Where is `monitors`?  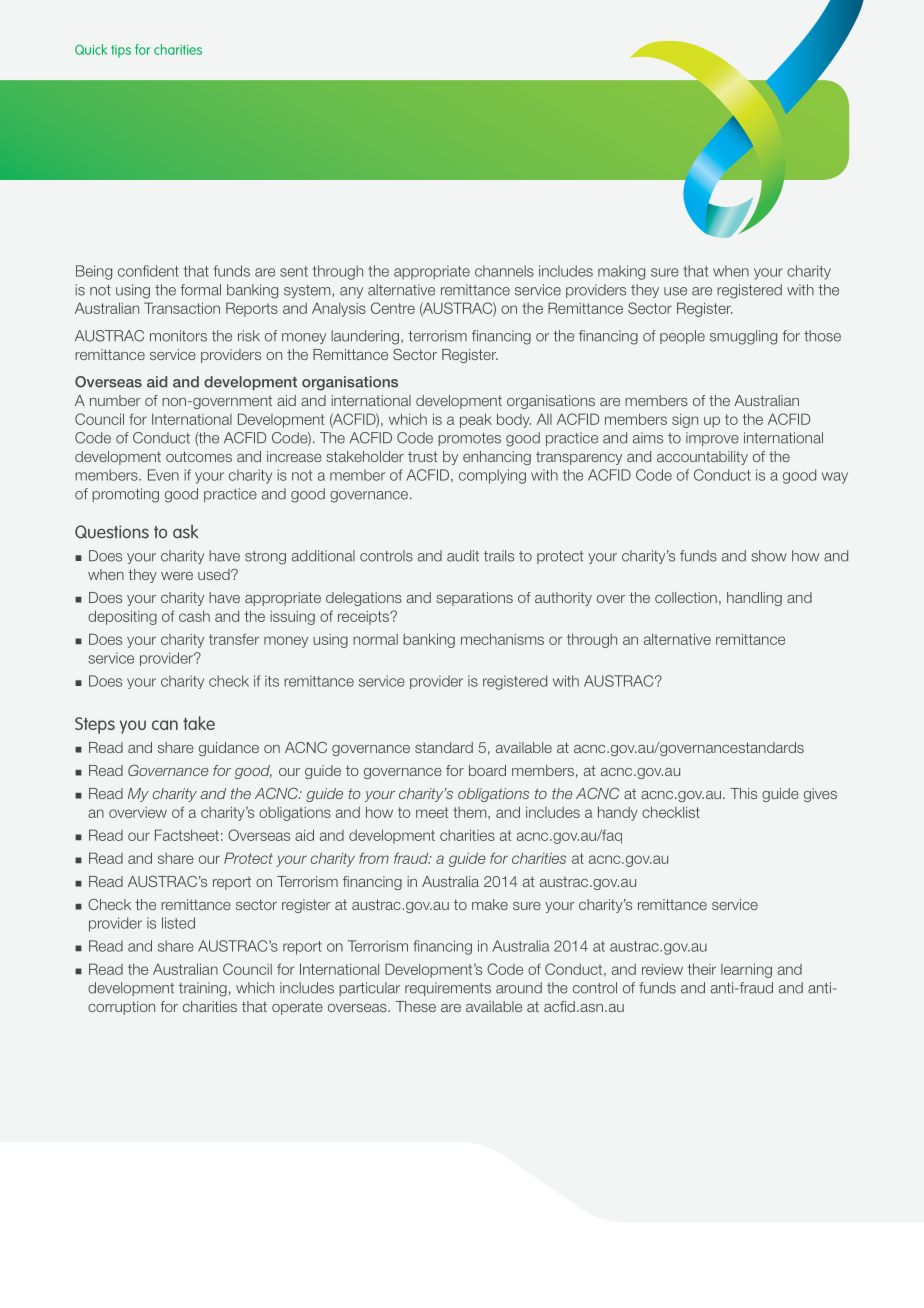
monitors is located at coordinates (178, 336).
